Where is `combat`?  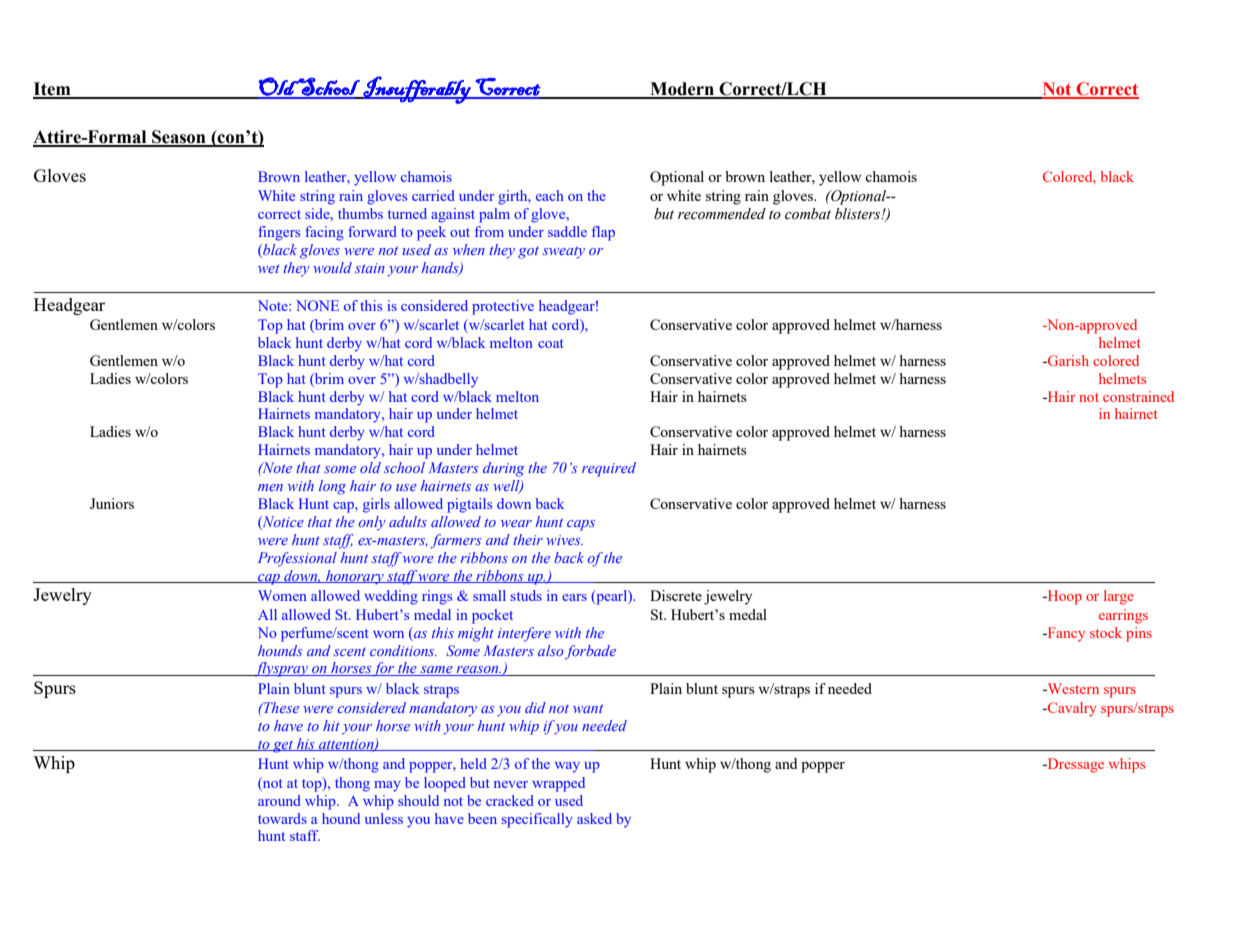
combat is located at coordinates (808, 214).
